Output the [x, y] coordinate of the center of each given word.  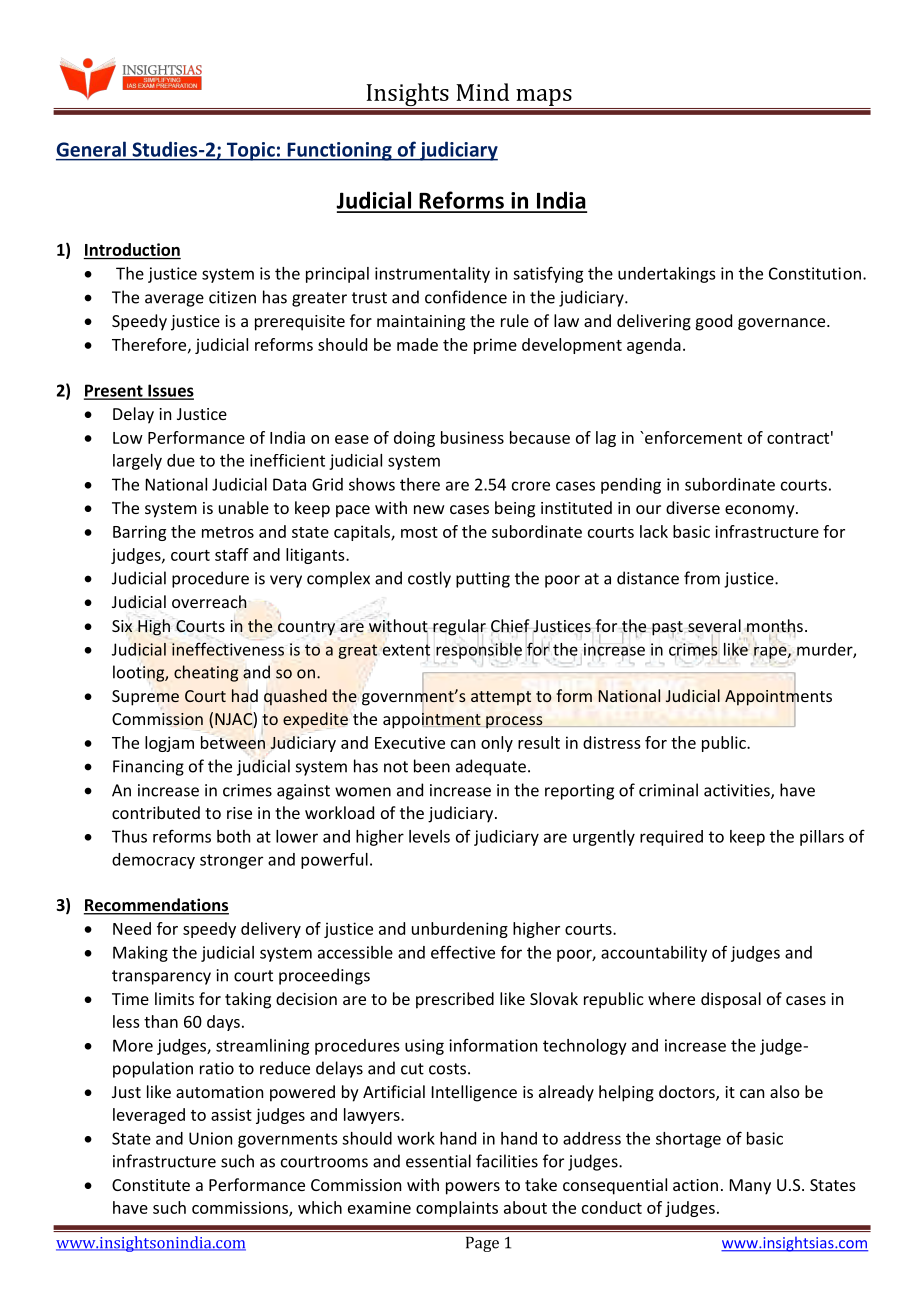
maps [544, 97]
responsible [479, 649]
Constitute [151, 1185]
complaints [457, 1209]
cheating [206, 673]
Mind [482, 92]
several [714, 627]
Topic [250, 151]
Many [750, 1187]
